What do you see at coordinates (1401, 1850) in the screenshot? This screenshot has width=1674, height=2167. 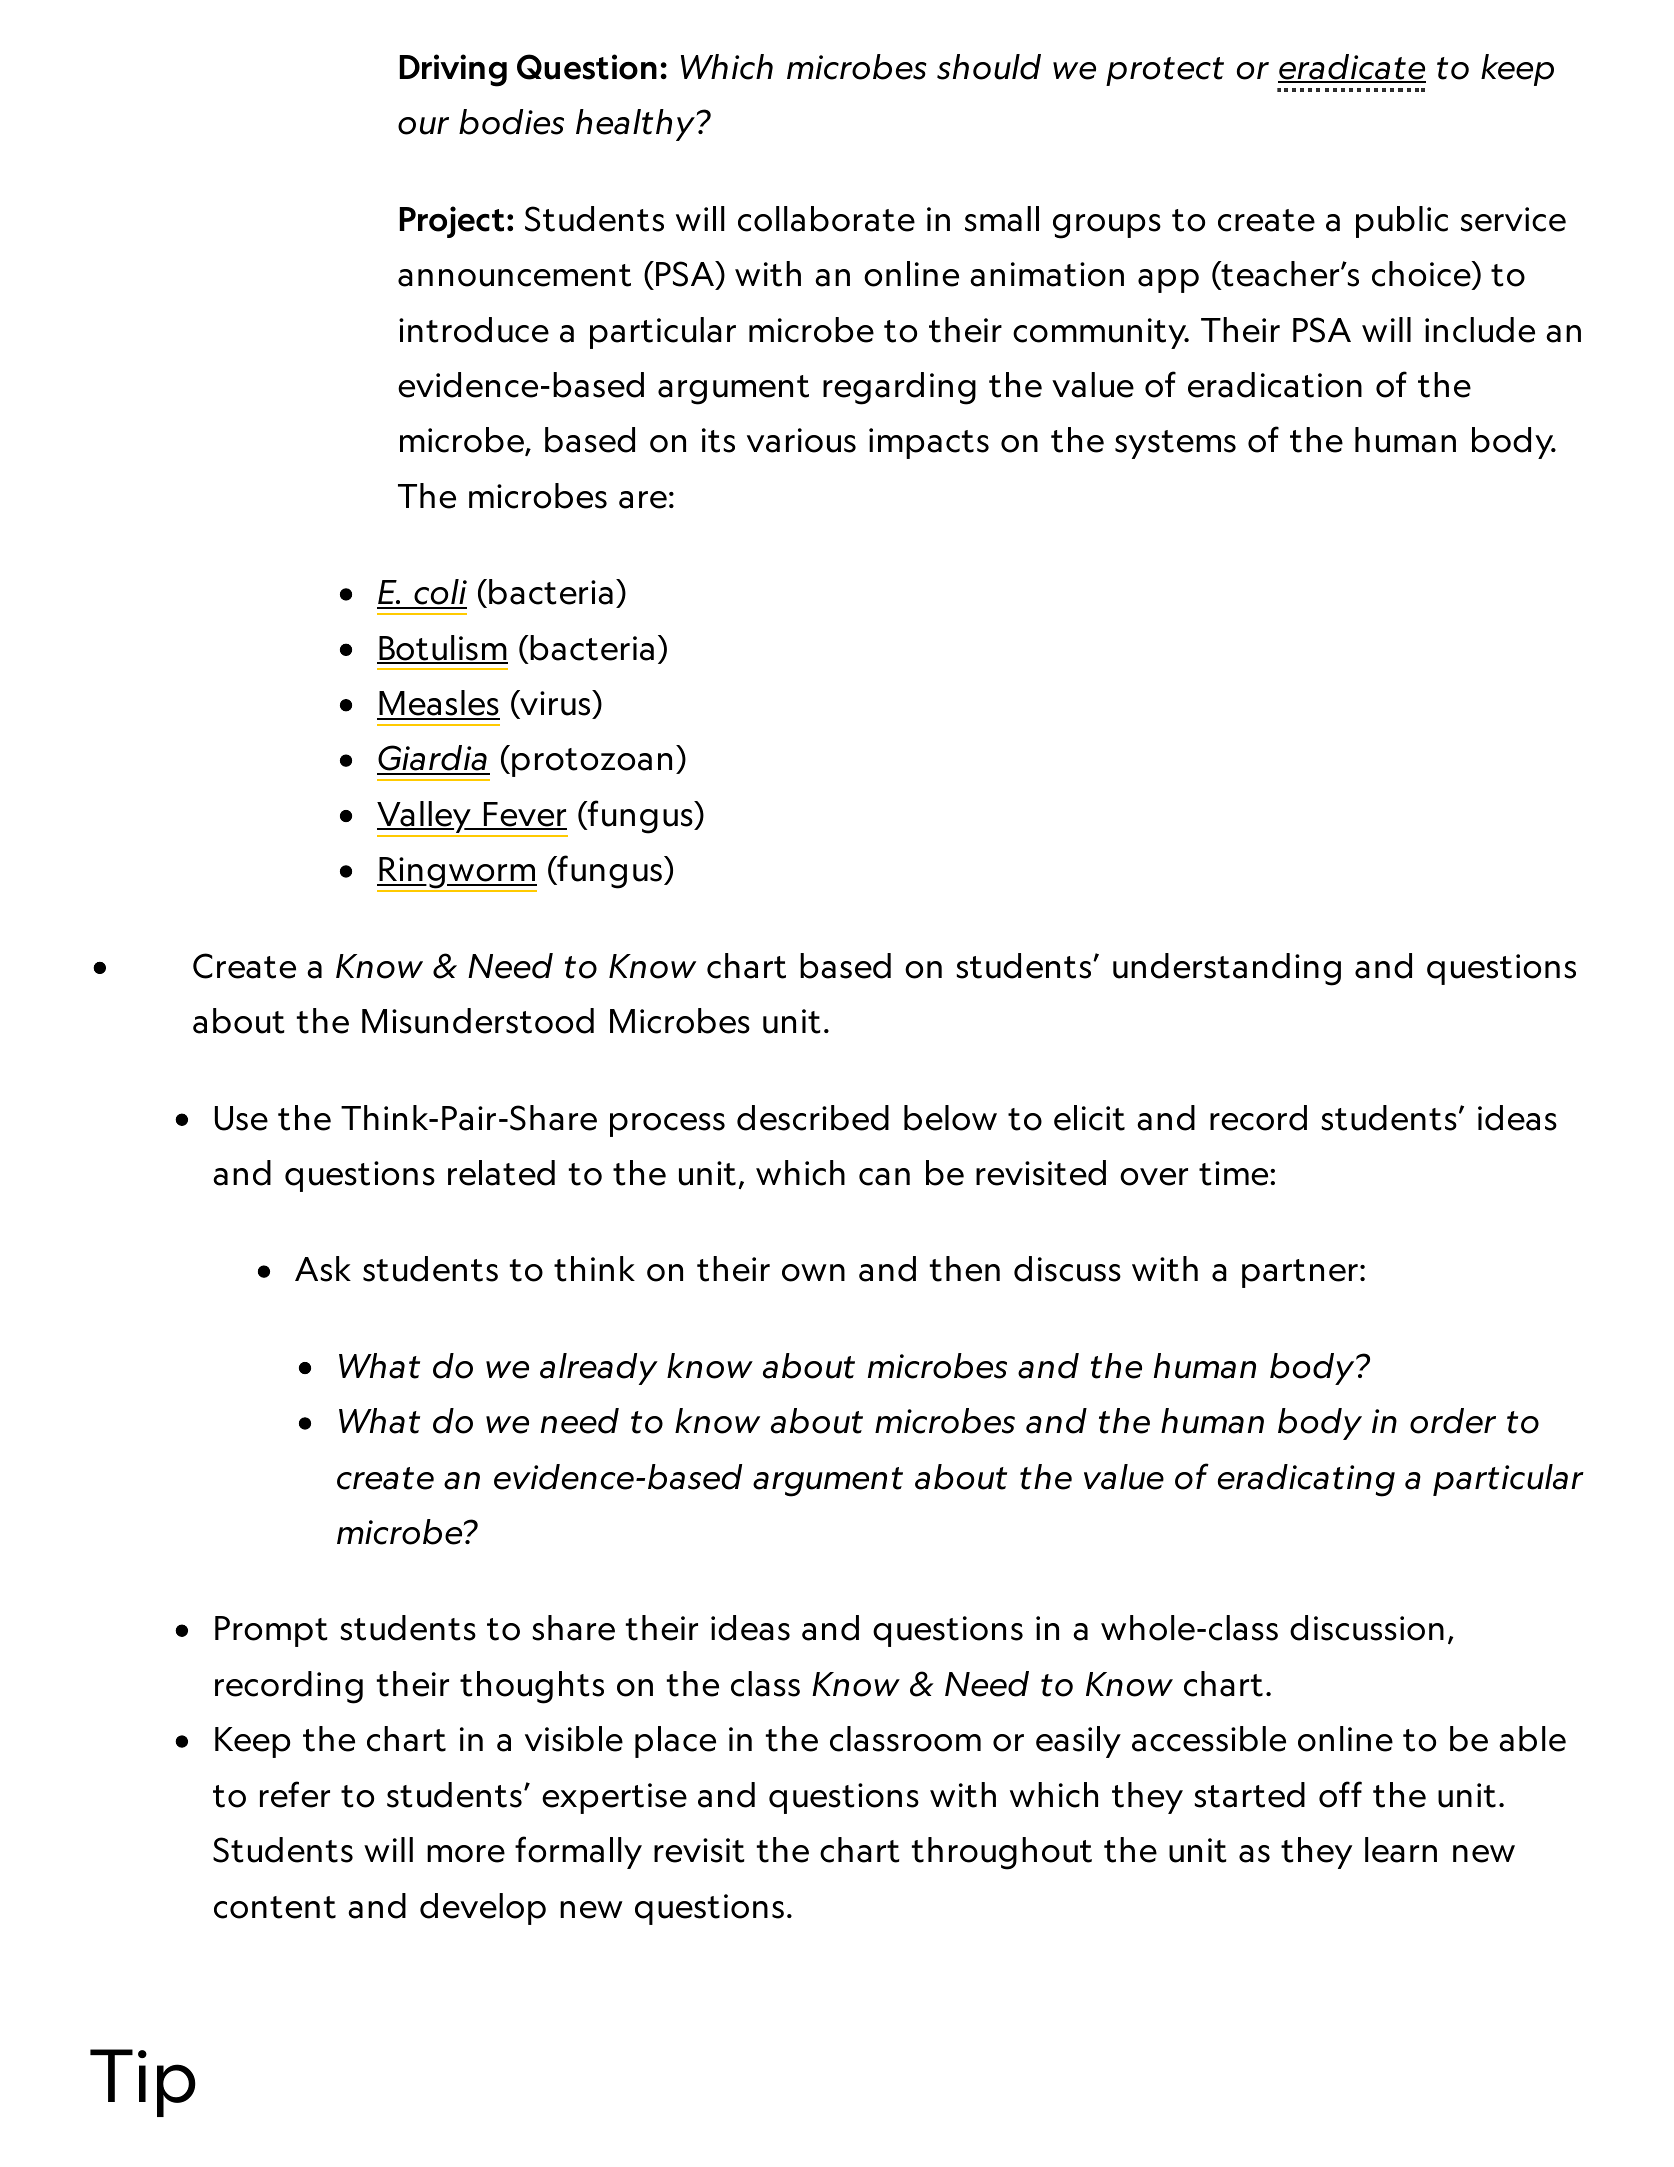 I see `learn` at bounding box center [1401, 1850].
